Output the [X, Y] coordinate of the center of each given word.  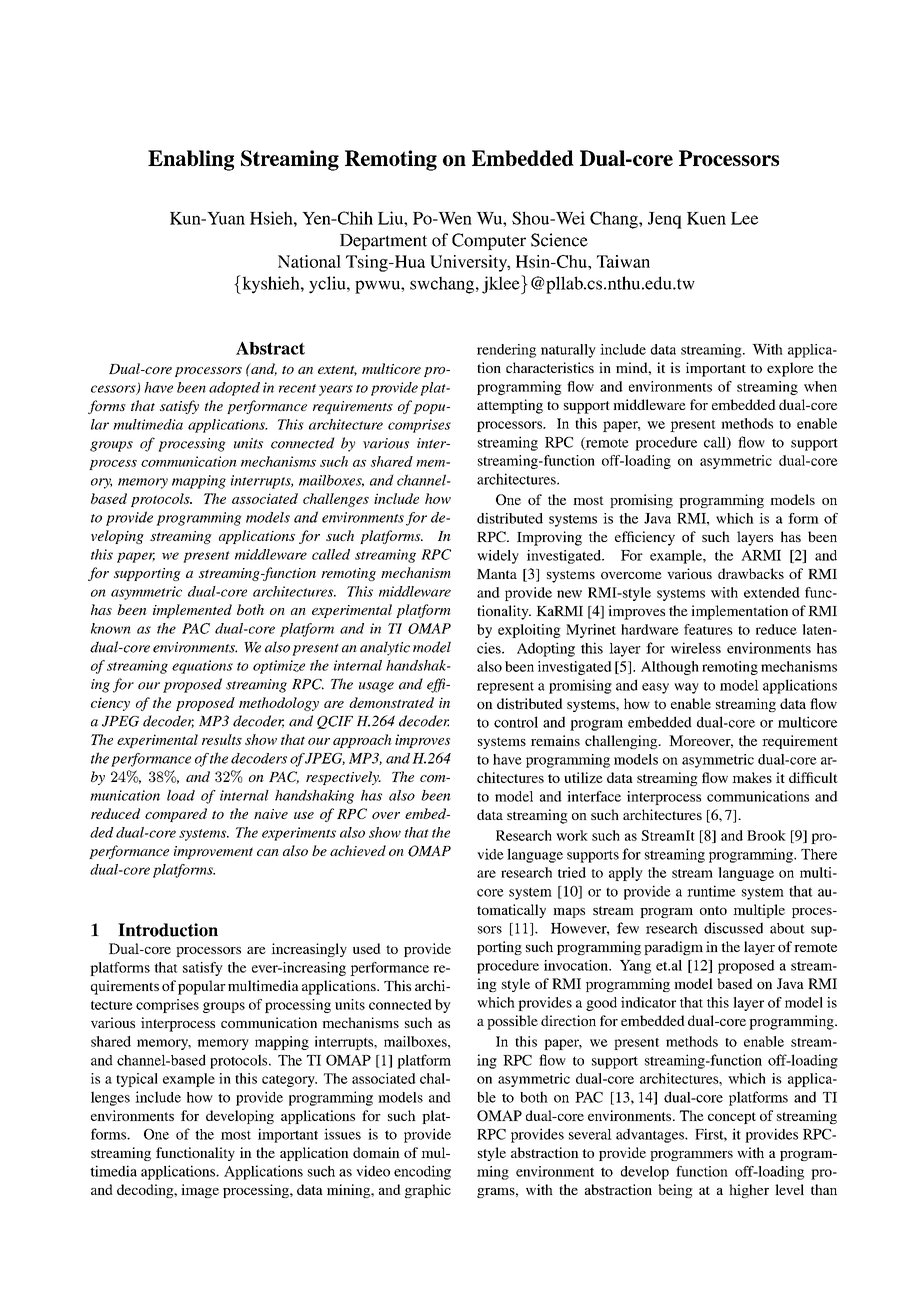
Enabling [191, 160]
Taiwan [623, 261]
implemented [192, 611]
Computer [489, 241]
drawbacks [751, 573]
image [200, 1191]
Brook [766, 835]
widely [498, 557]
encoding [422, 1172]
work [572, 835]
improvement [213, 852]
